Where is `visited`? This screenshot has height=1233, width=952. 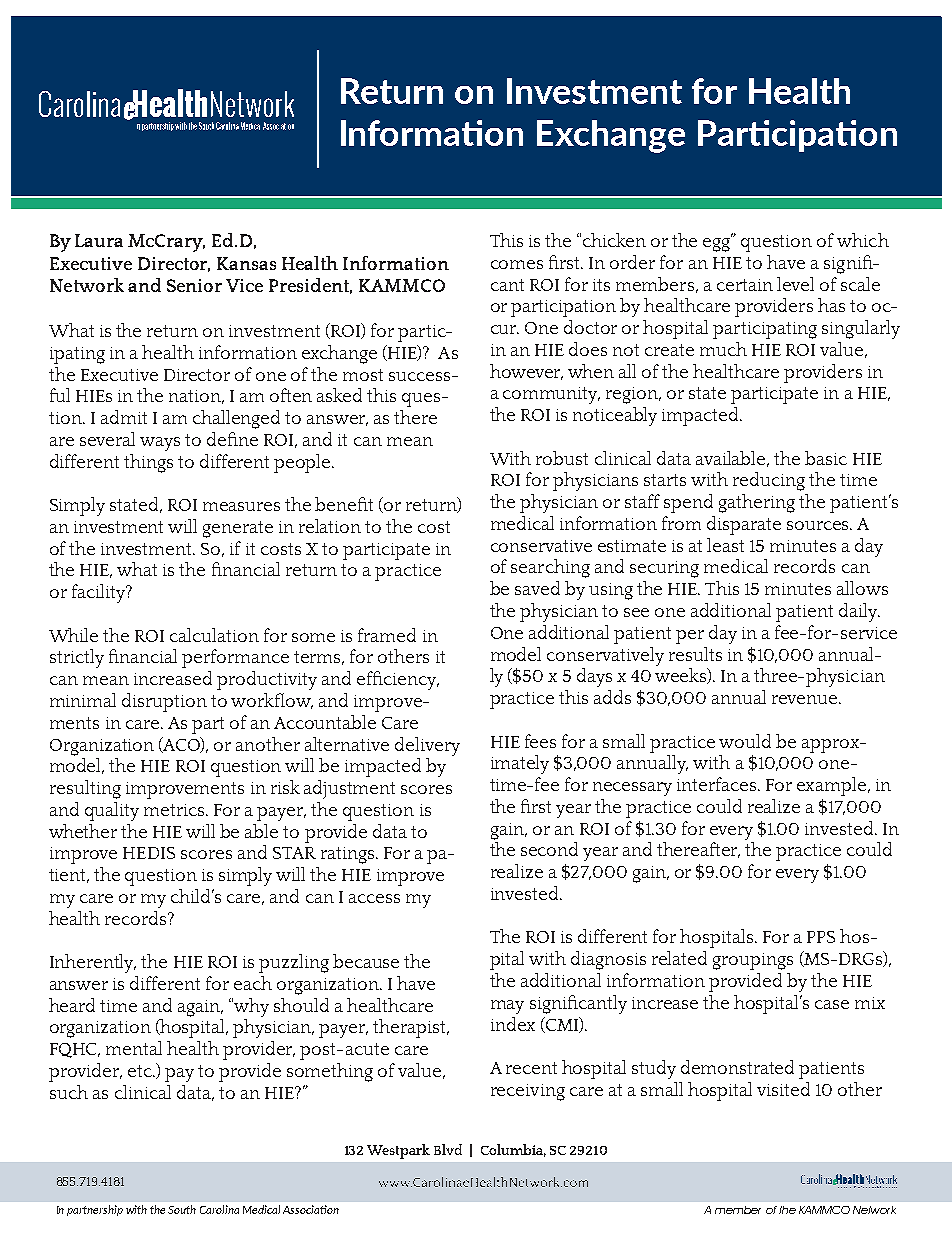
visited is located at coordinates (783, 1089).
